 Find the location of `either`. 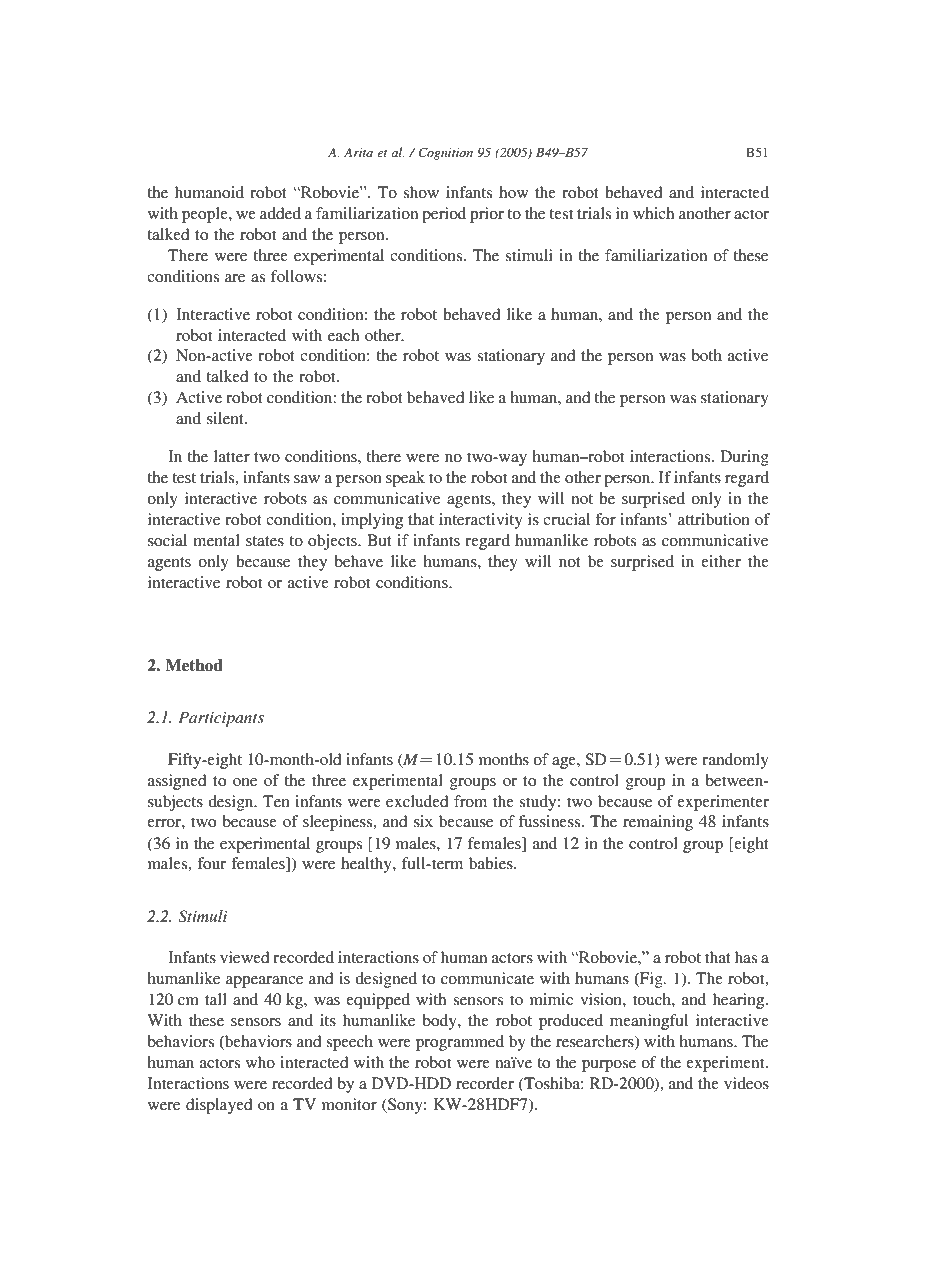

either is located at coordinates (721, 561).
